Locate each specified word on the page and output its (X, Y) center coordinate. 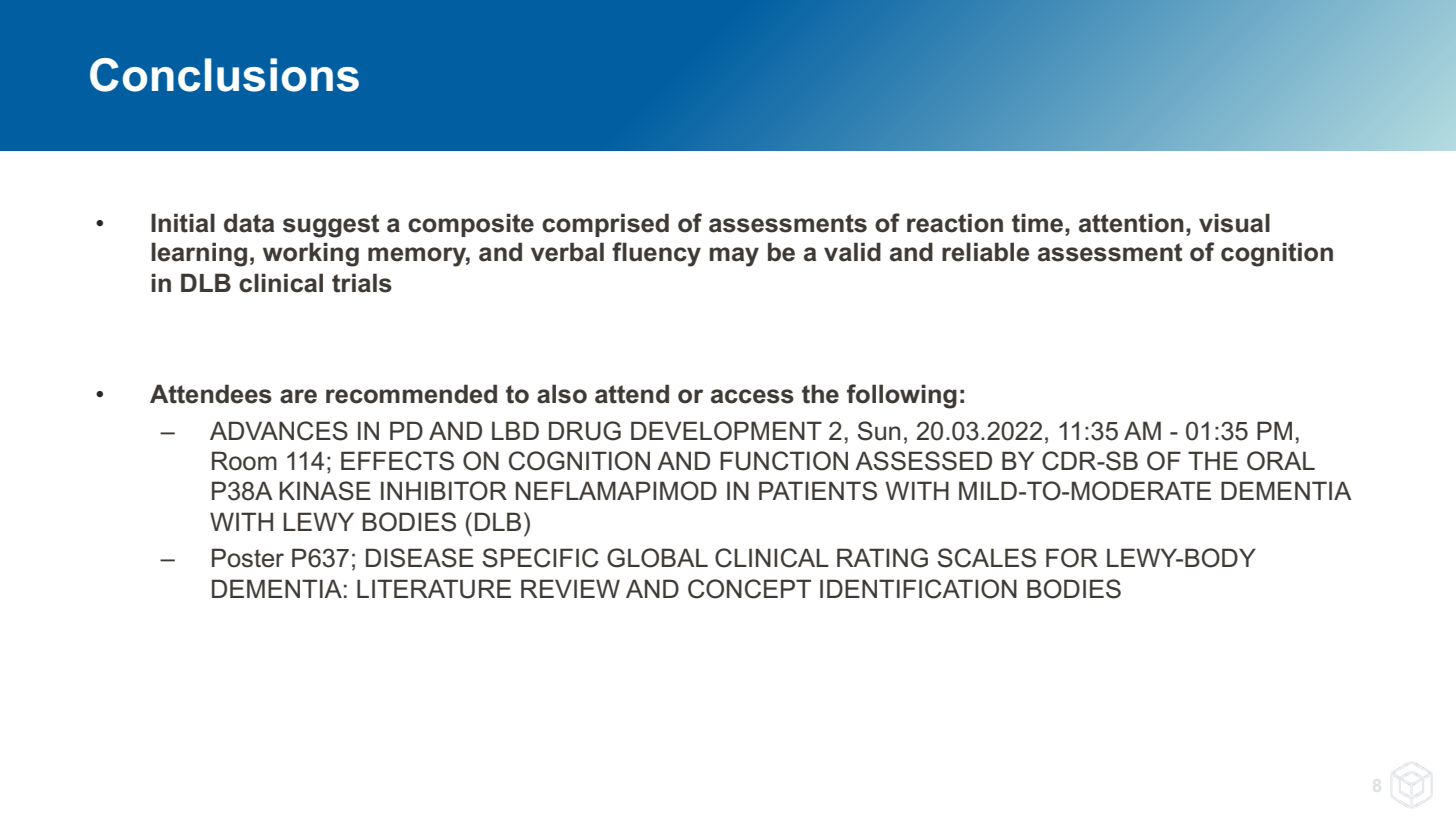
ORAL (1281, 461)
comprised (605, 225)
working (311, 254)
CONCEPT (749, 589)
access (752, 396)
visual (1234, 223)
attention (1131, 223)
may (734, 257)
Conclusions (224, 75)
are (298, 396)
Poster (248, 558)
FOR (1072, 558)
